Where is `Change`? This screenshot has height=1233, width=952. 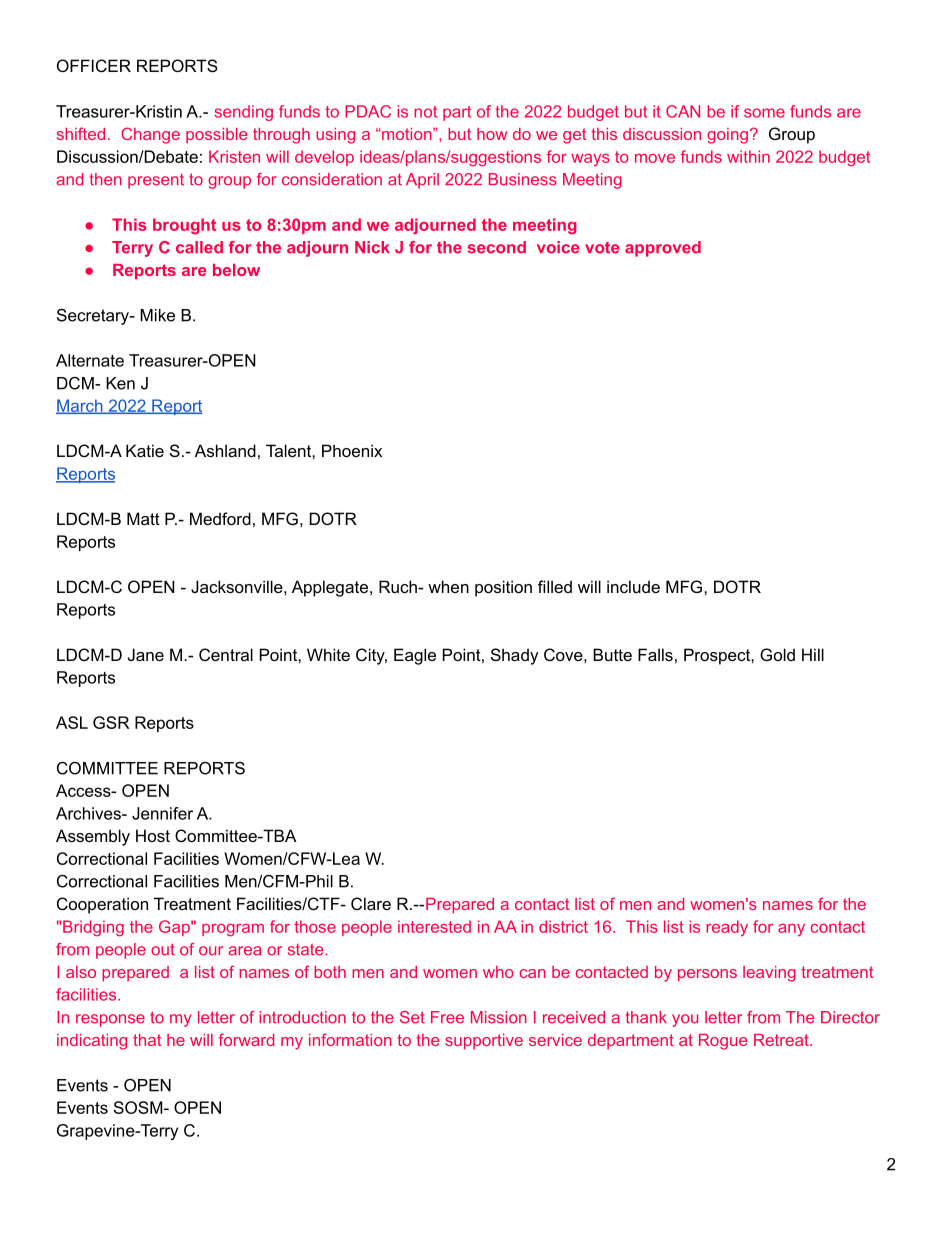 Change is located at coordinates (150, 135).
